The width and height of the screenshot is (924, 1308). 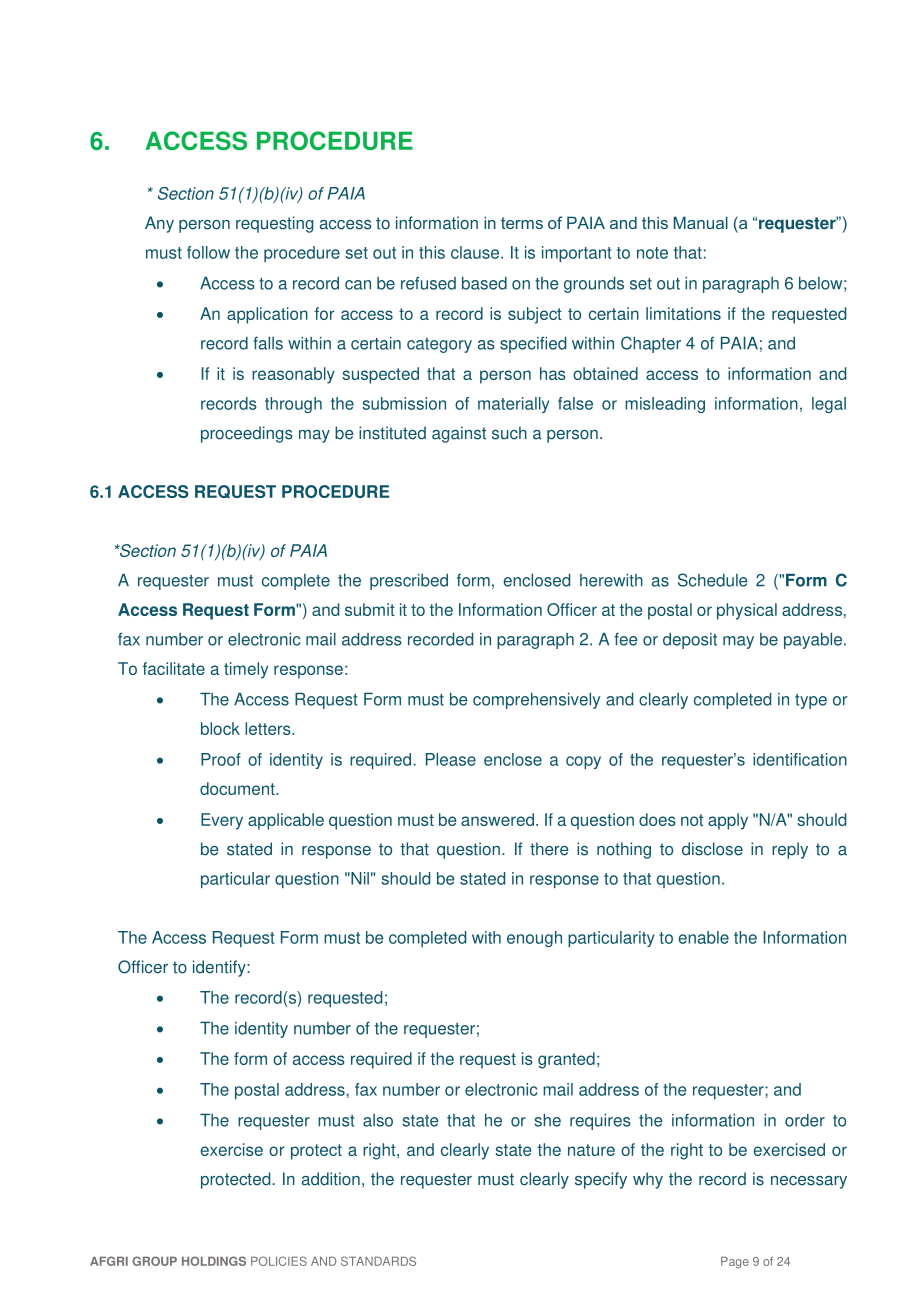 I want to click on STANDARDS, so click(x=378, y=1261).
